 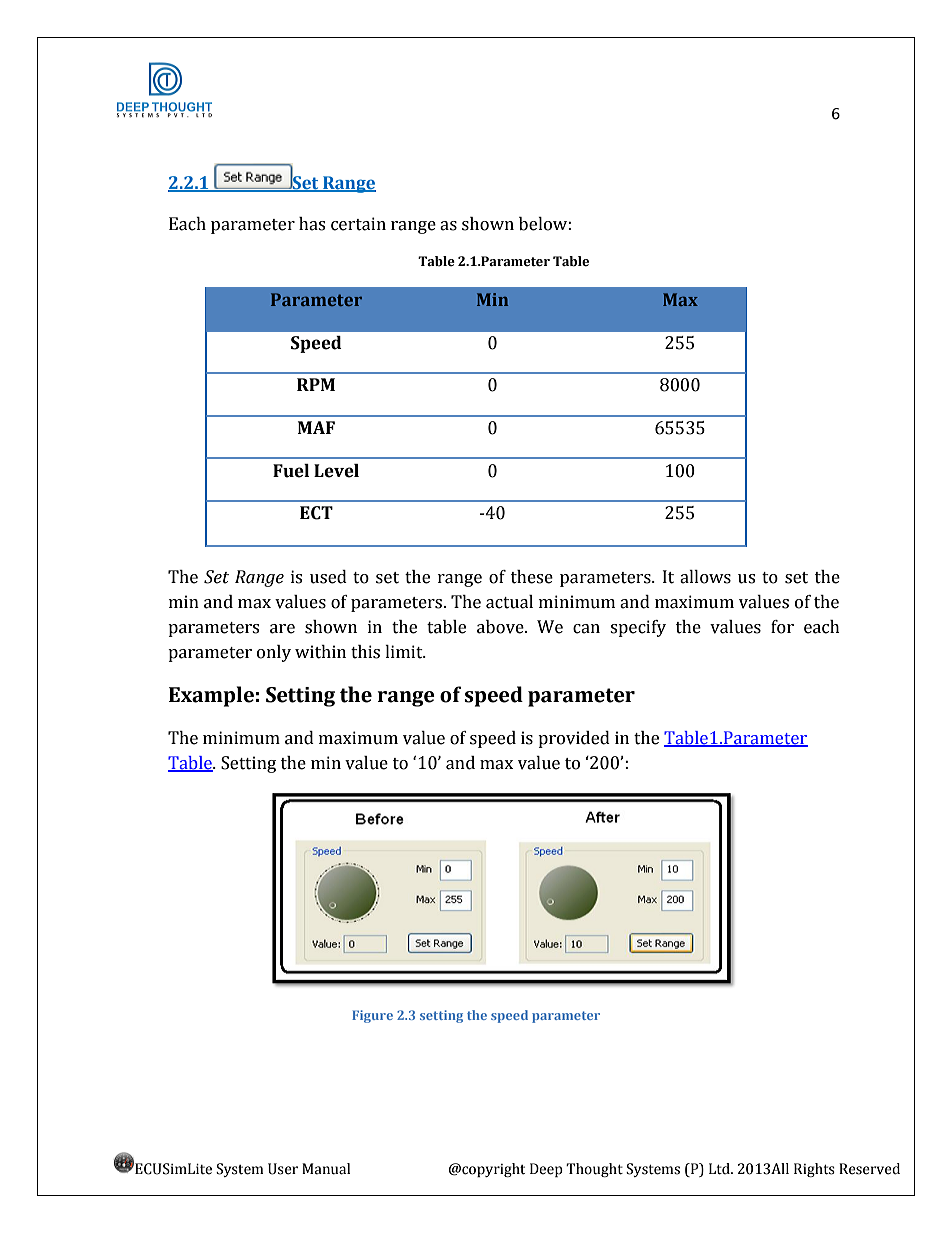 What do you see at coordinates (546, 1170) in the document?
I see `Deep` at bounding box center [546, 1170].
